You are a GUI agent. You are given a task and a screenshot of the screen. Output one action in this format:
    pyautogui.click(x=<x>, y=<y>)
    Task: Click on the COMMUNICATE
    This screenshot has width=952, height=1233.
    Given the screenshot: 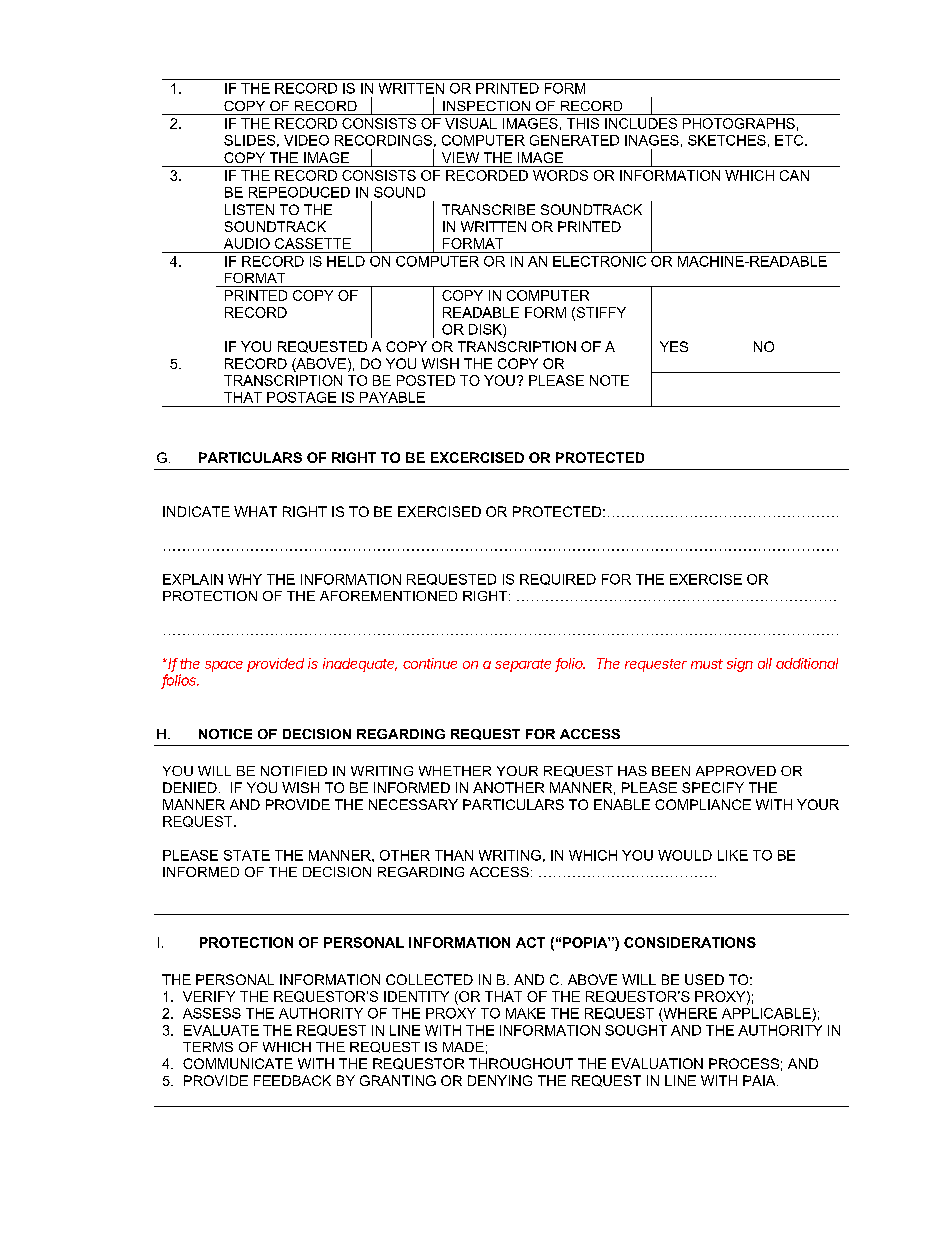 What is the action you would take?
    pyautogui.click(x=238, y=1063)
